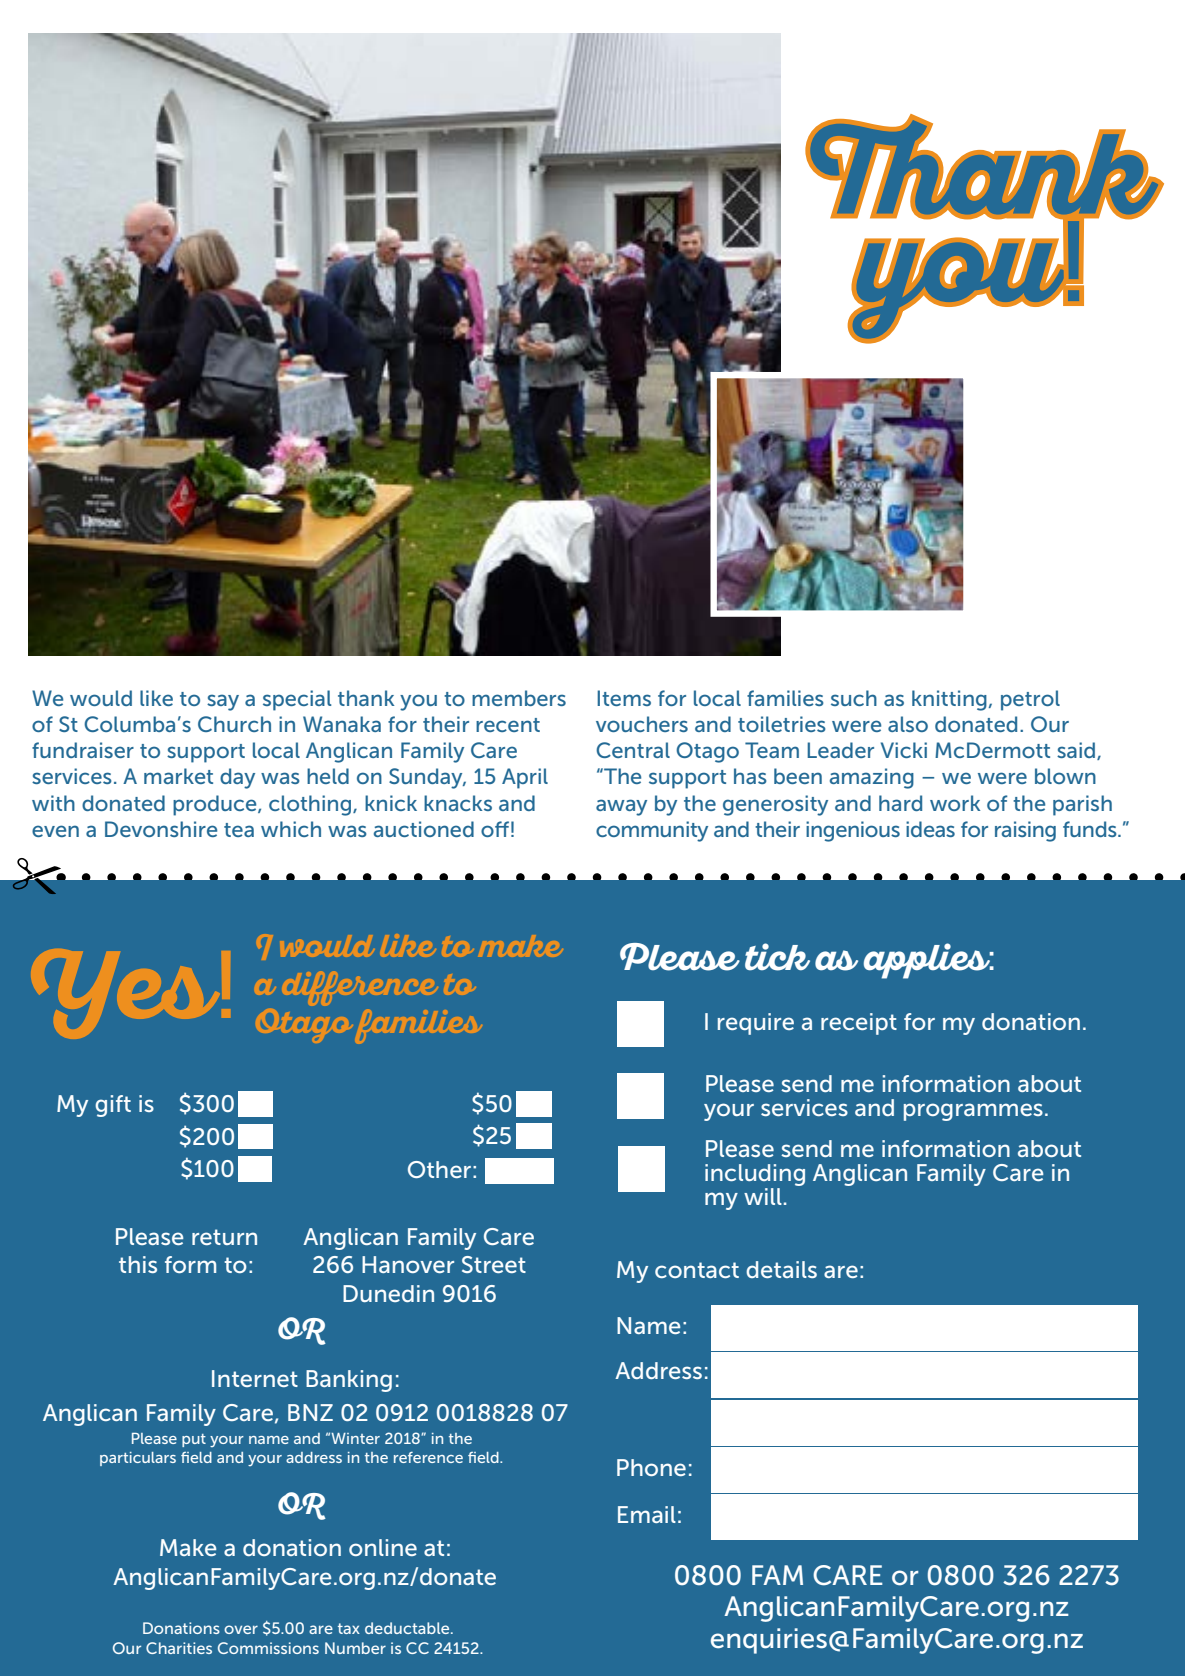  I want to click on tick, so click(777, 957).
